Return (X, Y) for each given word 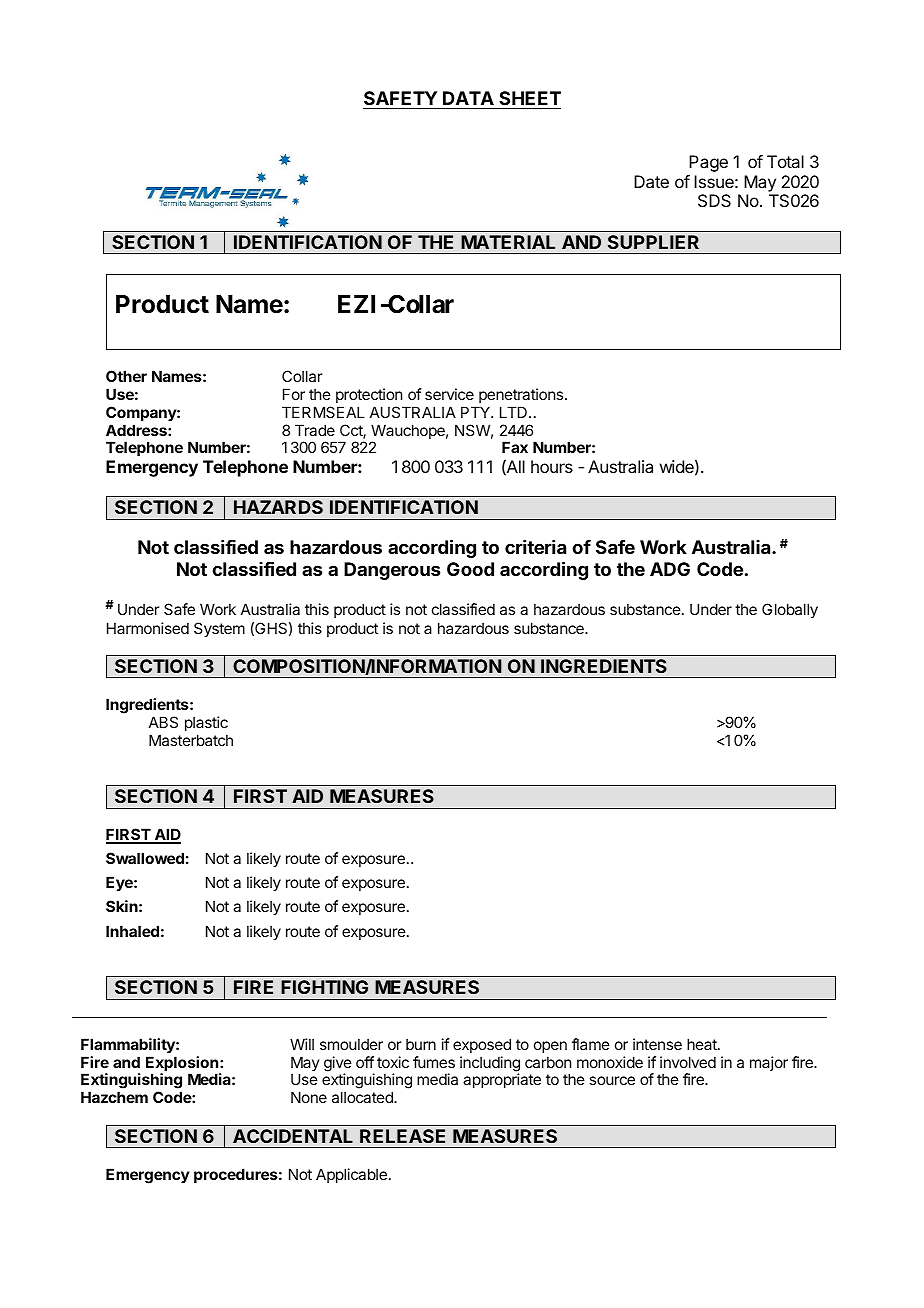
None (309, 1097)
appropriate (502, 1080)
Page (708, 163)
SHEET (530, 98)
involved (688, 1062)
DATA (468, 98)
